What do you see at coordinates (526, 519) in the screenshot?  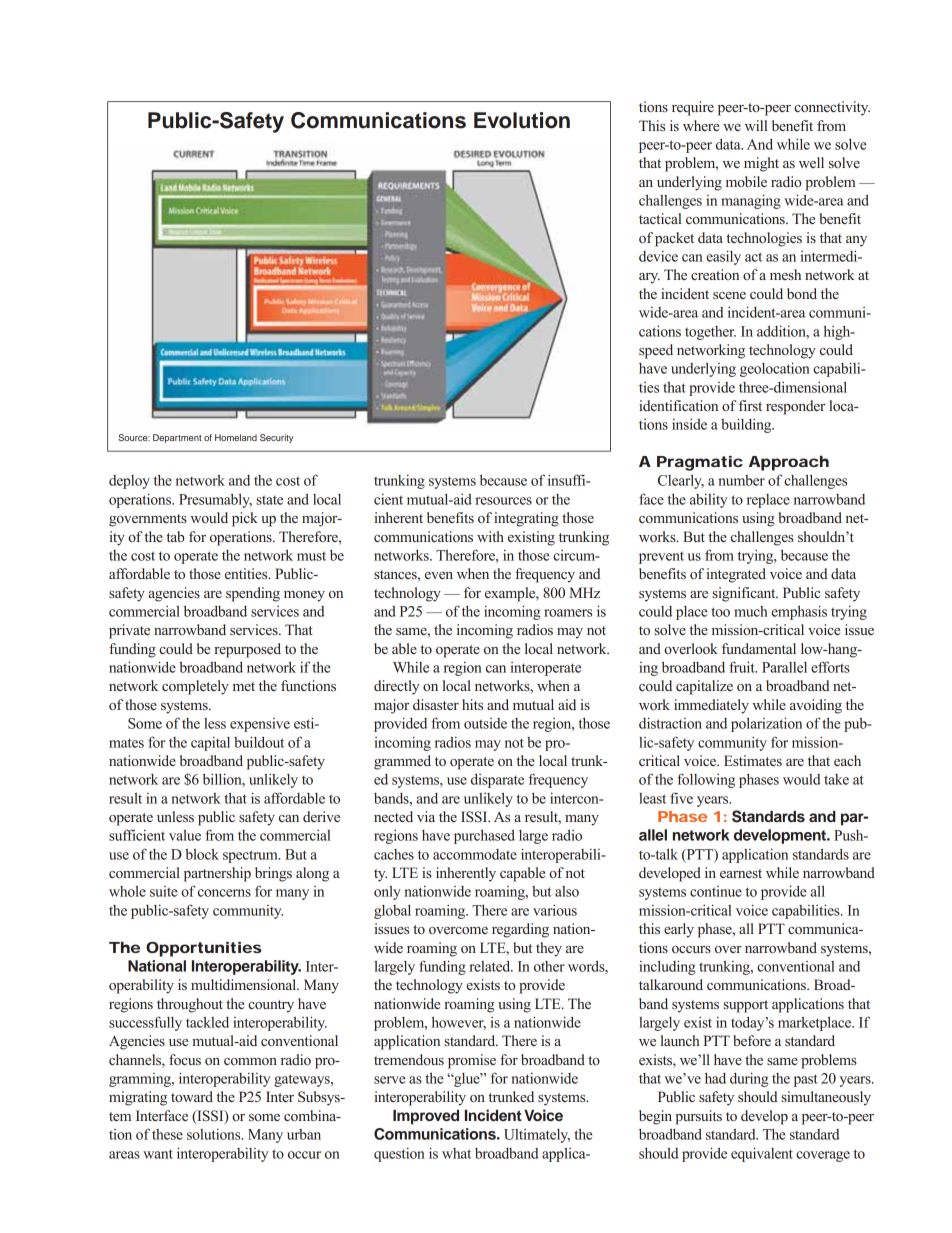 I see `integrating` at bounding box center [526, 519].
